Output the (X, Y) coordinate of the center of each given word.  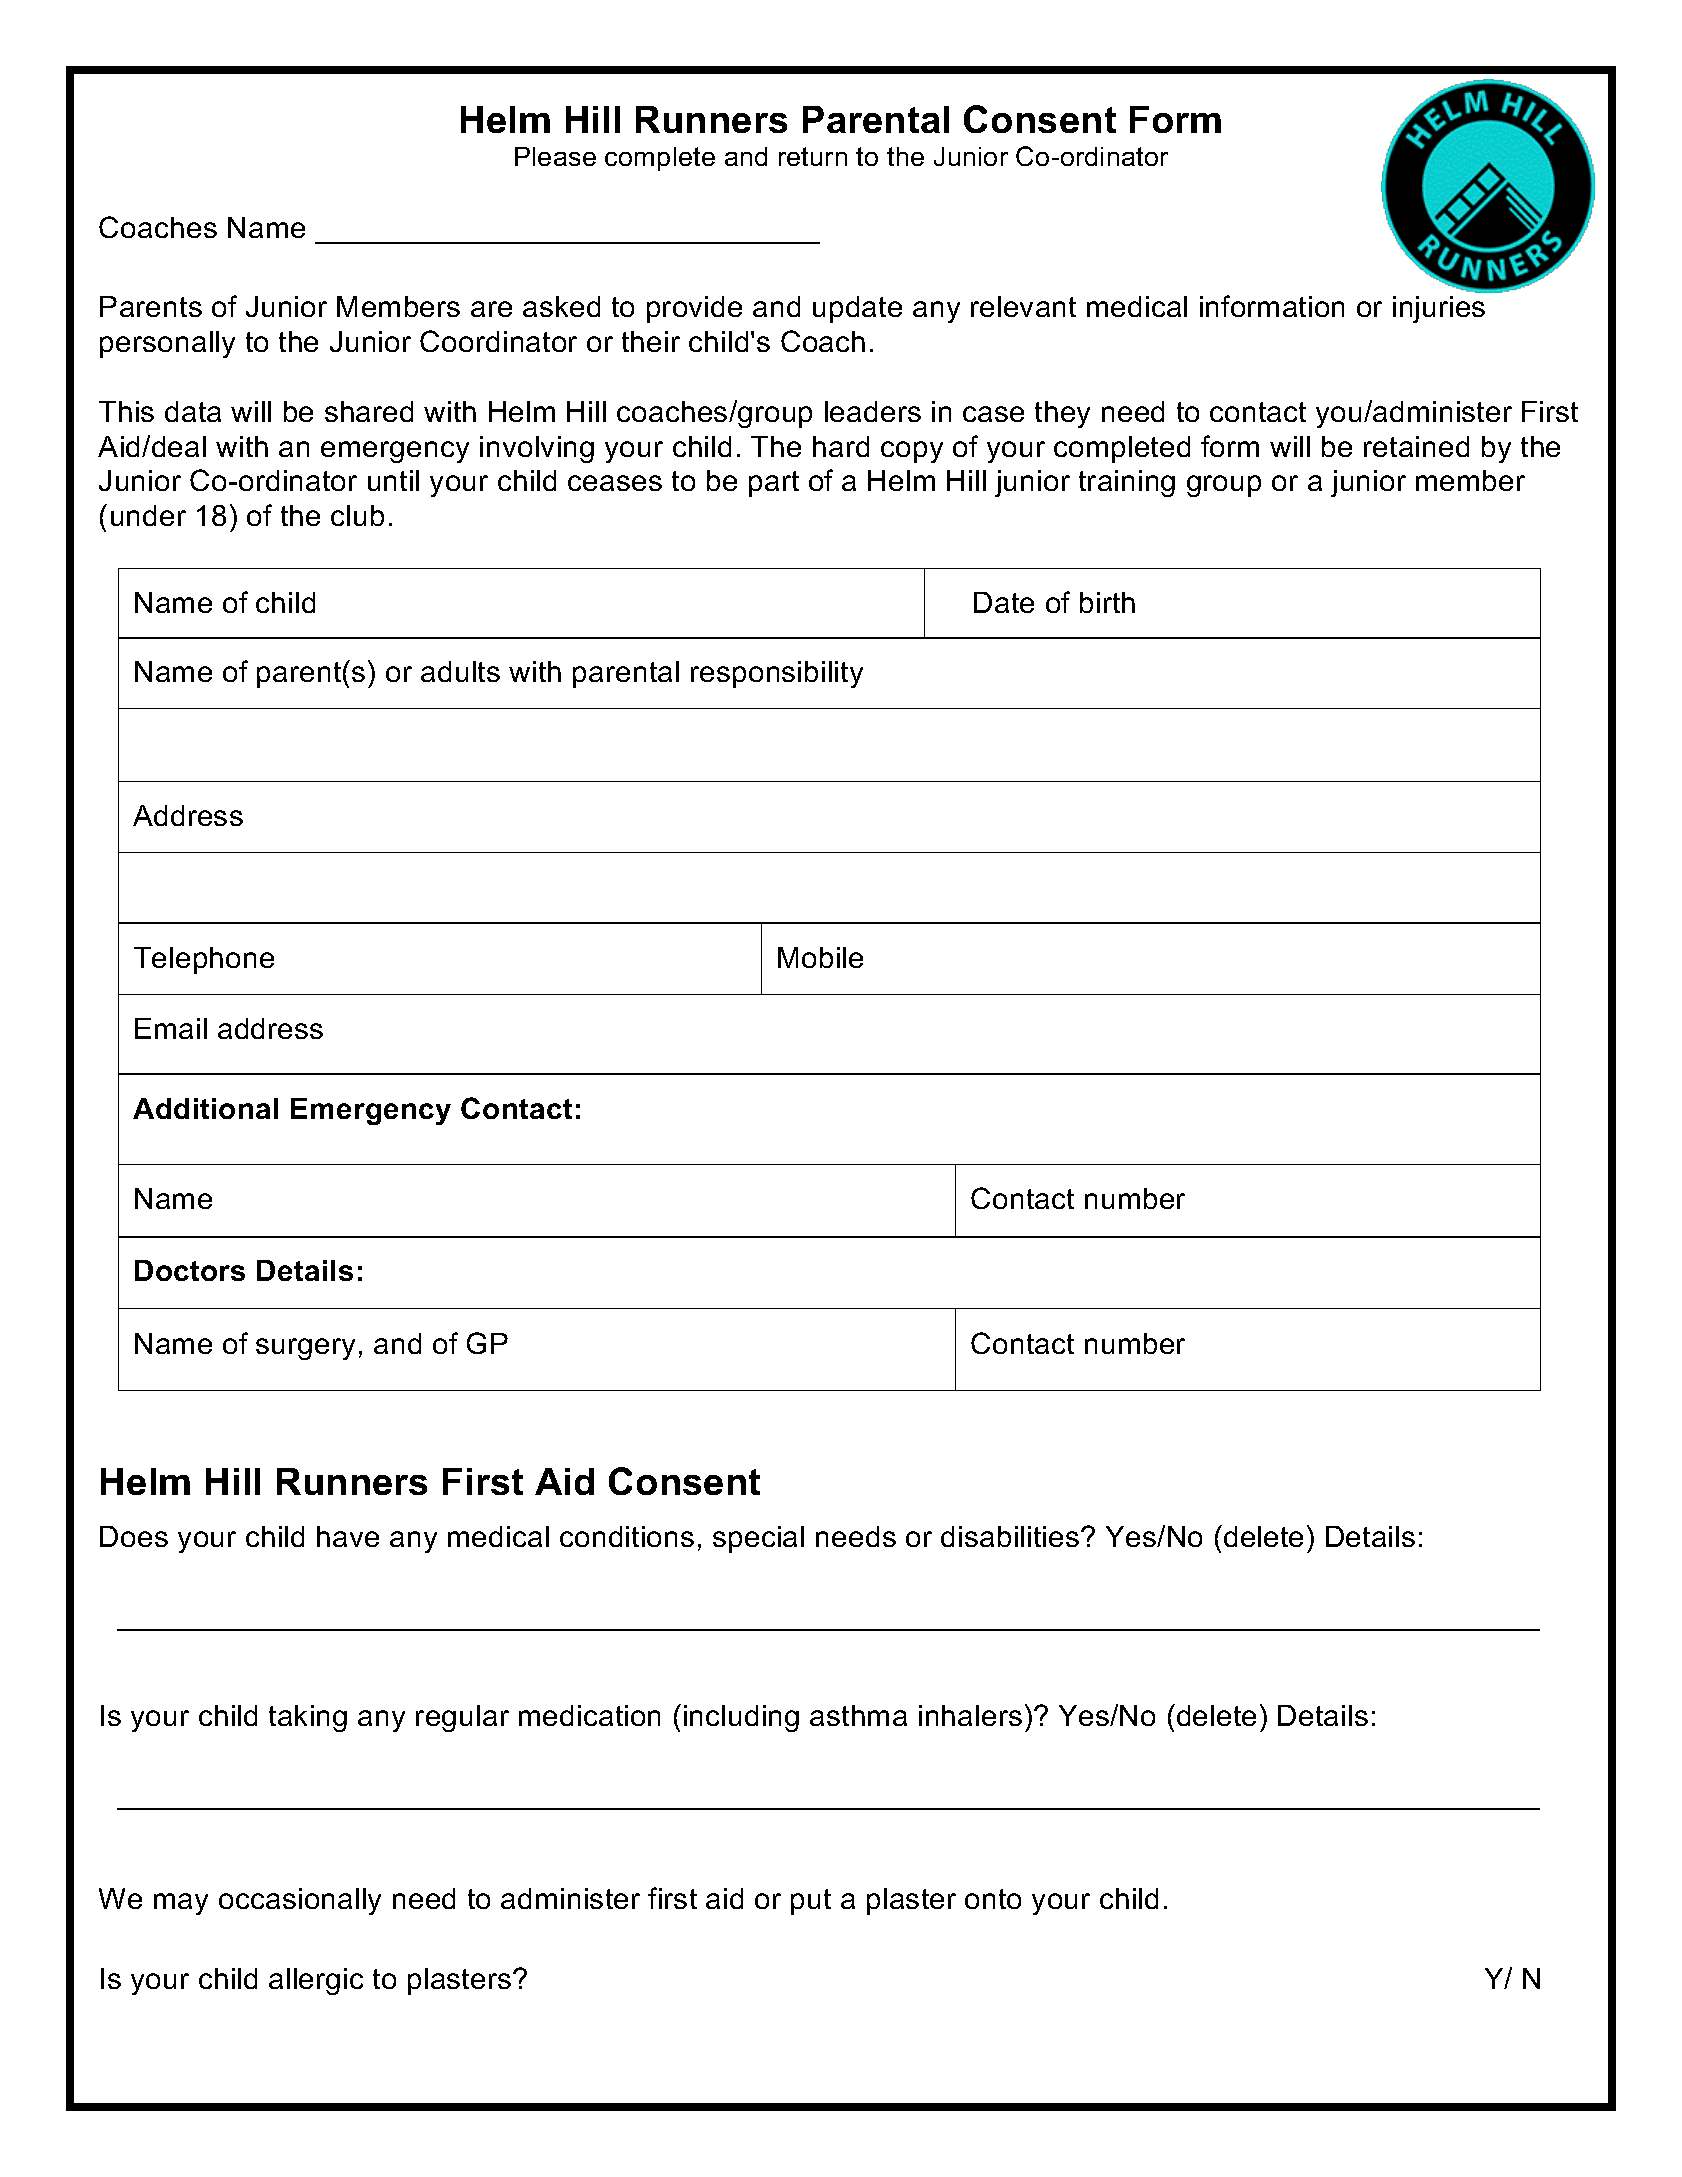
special (758, 1539)
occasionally (300, 1901)
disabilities (1010, 1536)
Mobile (820, 957)
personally (167, 344)
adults (460, 671)
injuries (1439, 309)
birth (1107, 602)
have (348, 1536)
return (813, 156)
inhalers (970, 1715)
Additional (205, 1108)
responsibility (777, 674)
